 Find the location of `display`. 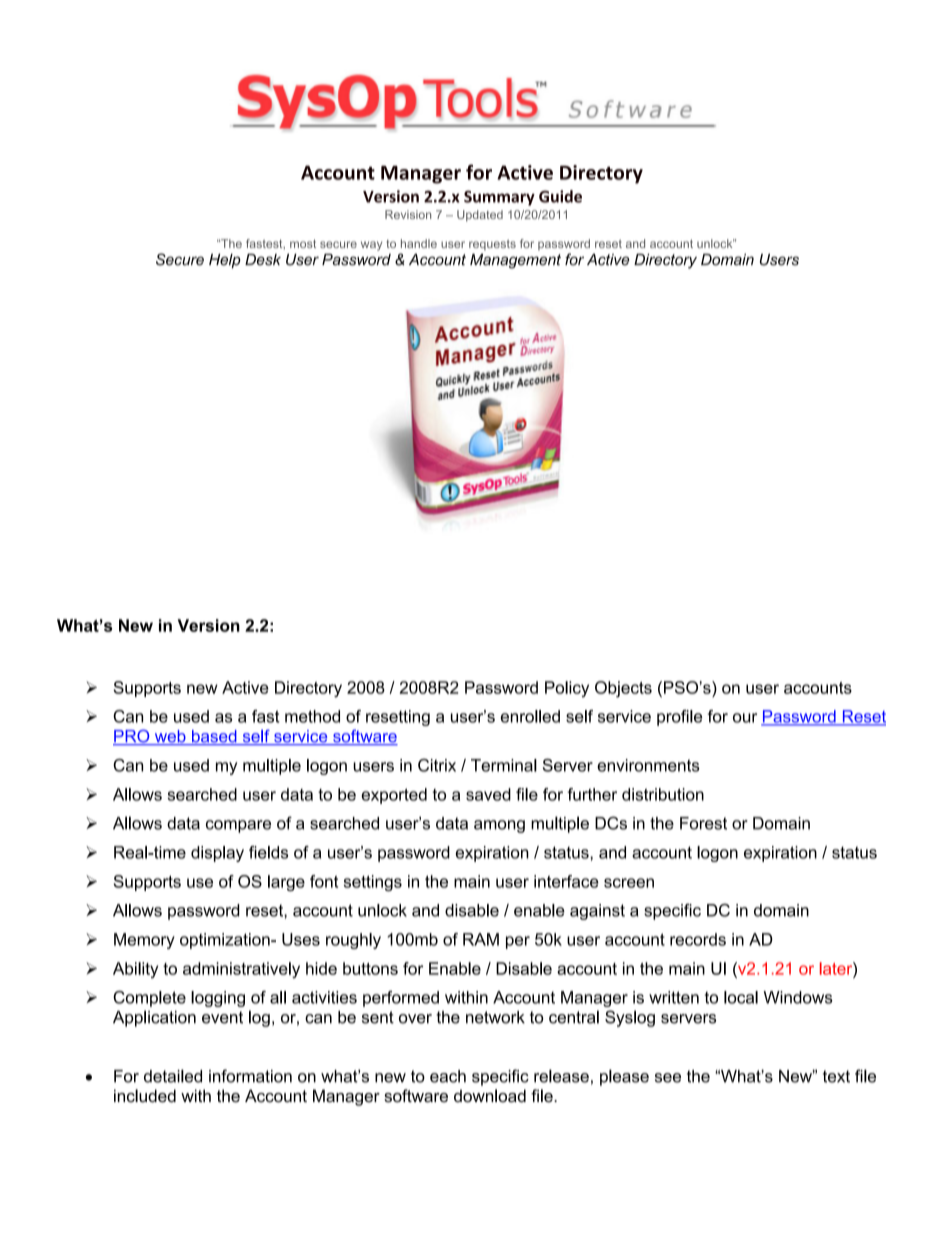

display is located at coordinates (217, 854).
